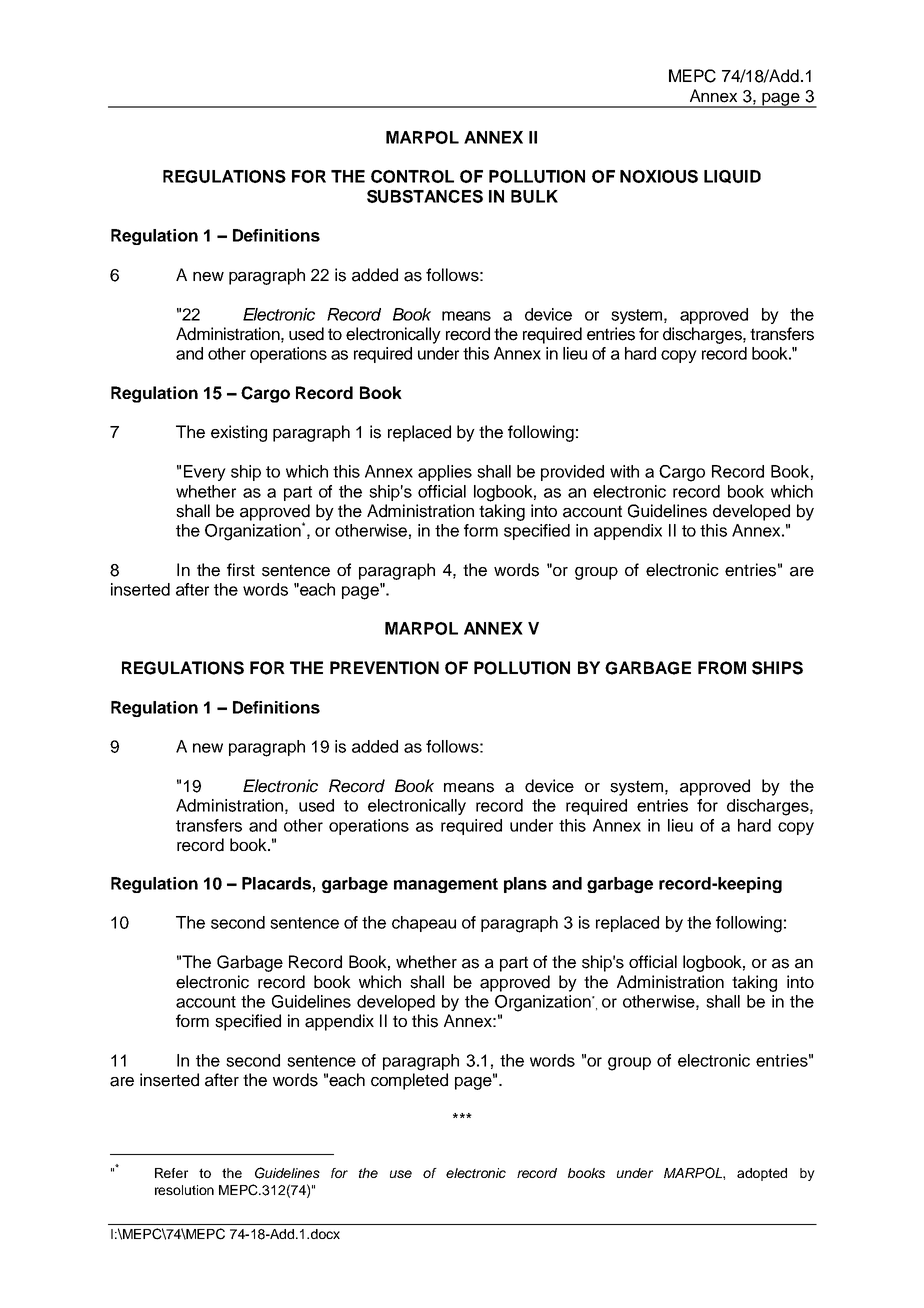 This document has height=1308, width=924. What do you see at coordinates (722, 668) in the document?
I see `FROM` at bounding box center [722, 668].
